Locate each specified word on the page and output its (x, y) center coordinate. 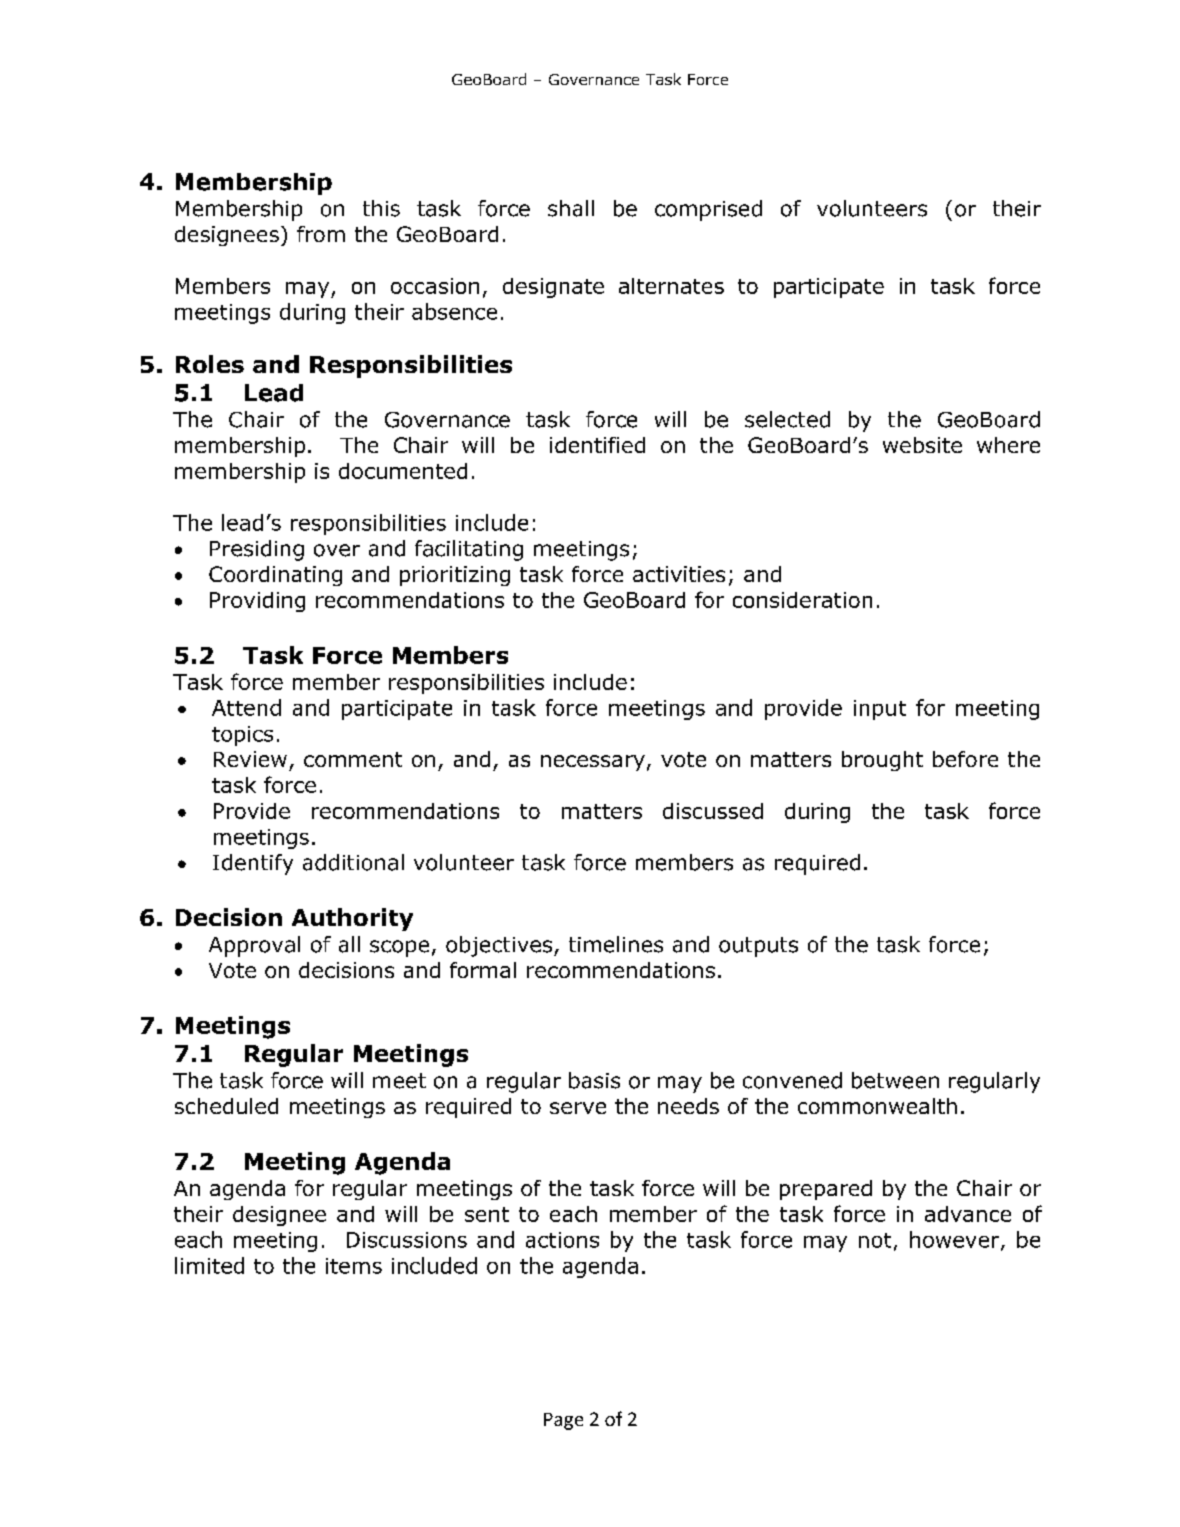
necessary (593, 763)
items (354, 1266)
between (895, 1080)
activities (679, 574)
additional (353, 862)
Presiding (257, 550)
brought (882, 761)
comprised (708, 210)
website (922, 445)
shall (571, 208)
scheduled (226, 1106)
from (321, 234)
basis (594, 1080)
